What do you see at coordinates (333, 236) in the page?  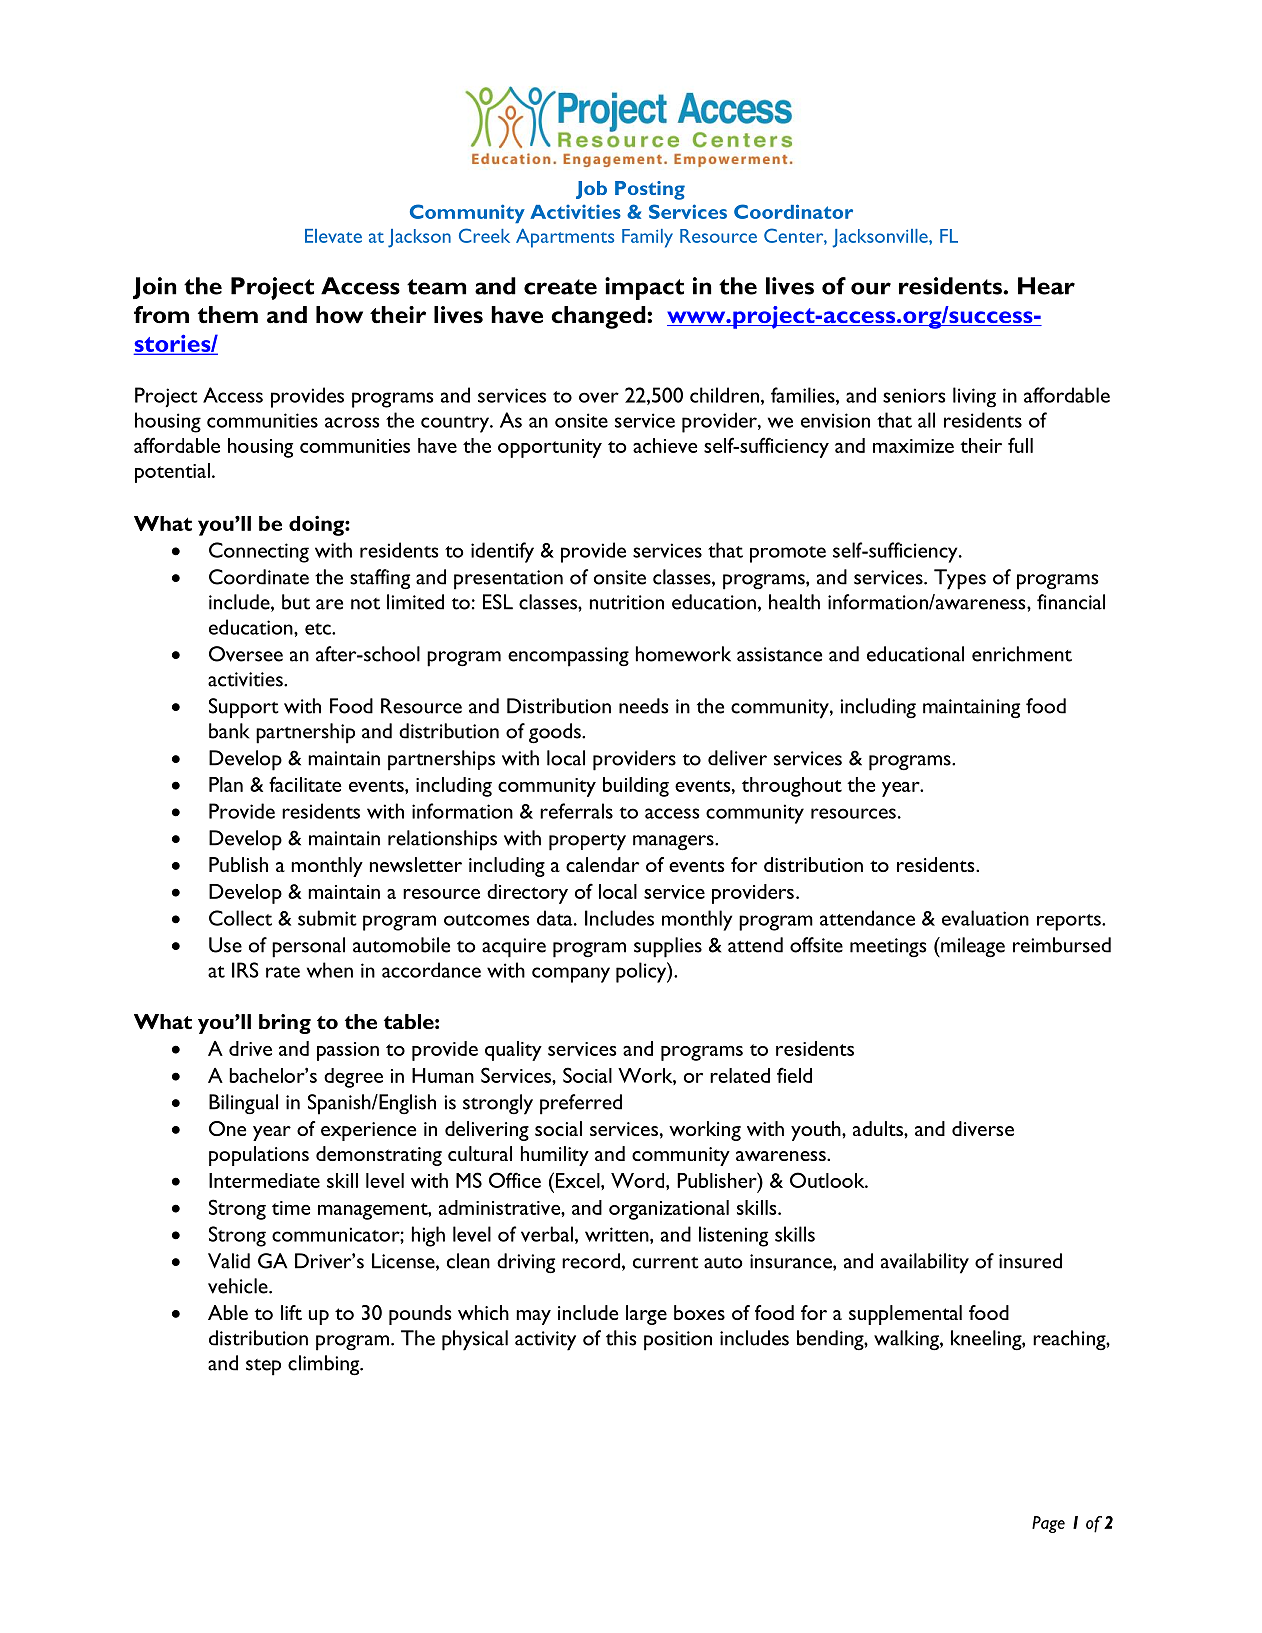 I see `Elevate` at bounding box center [333, 236].
